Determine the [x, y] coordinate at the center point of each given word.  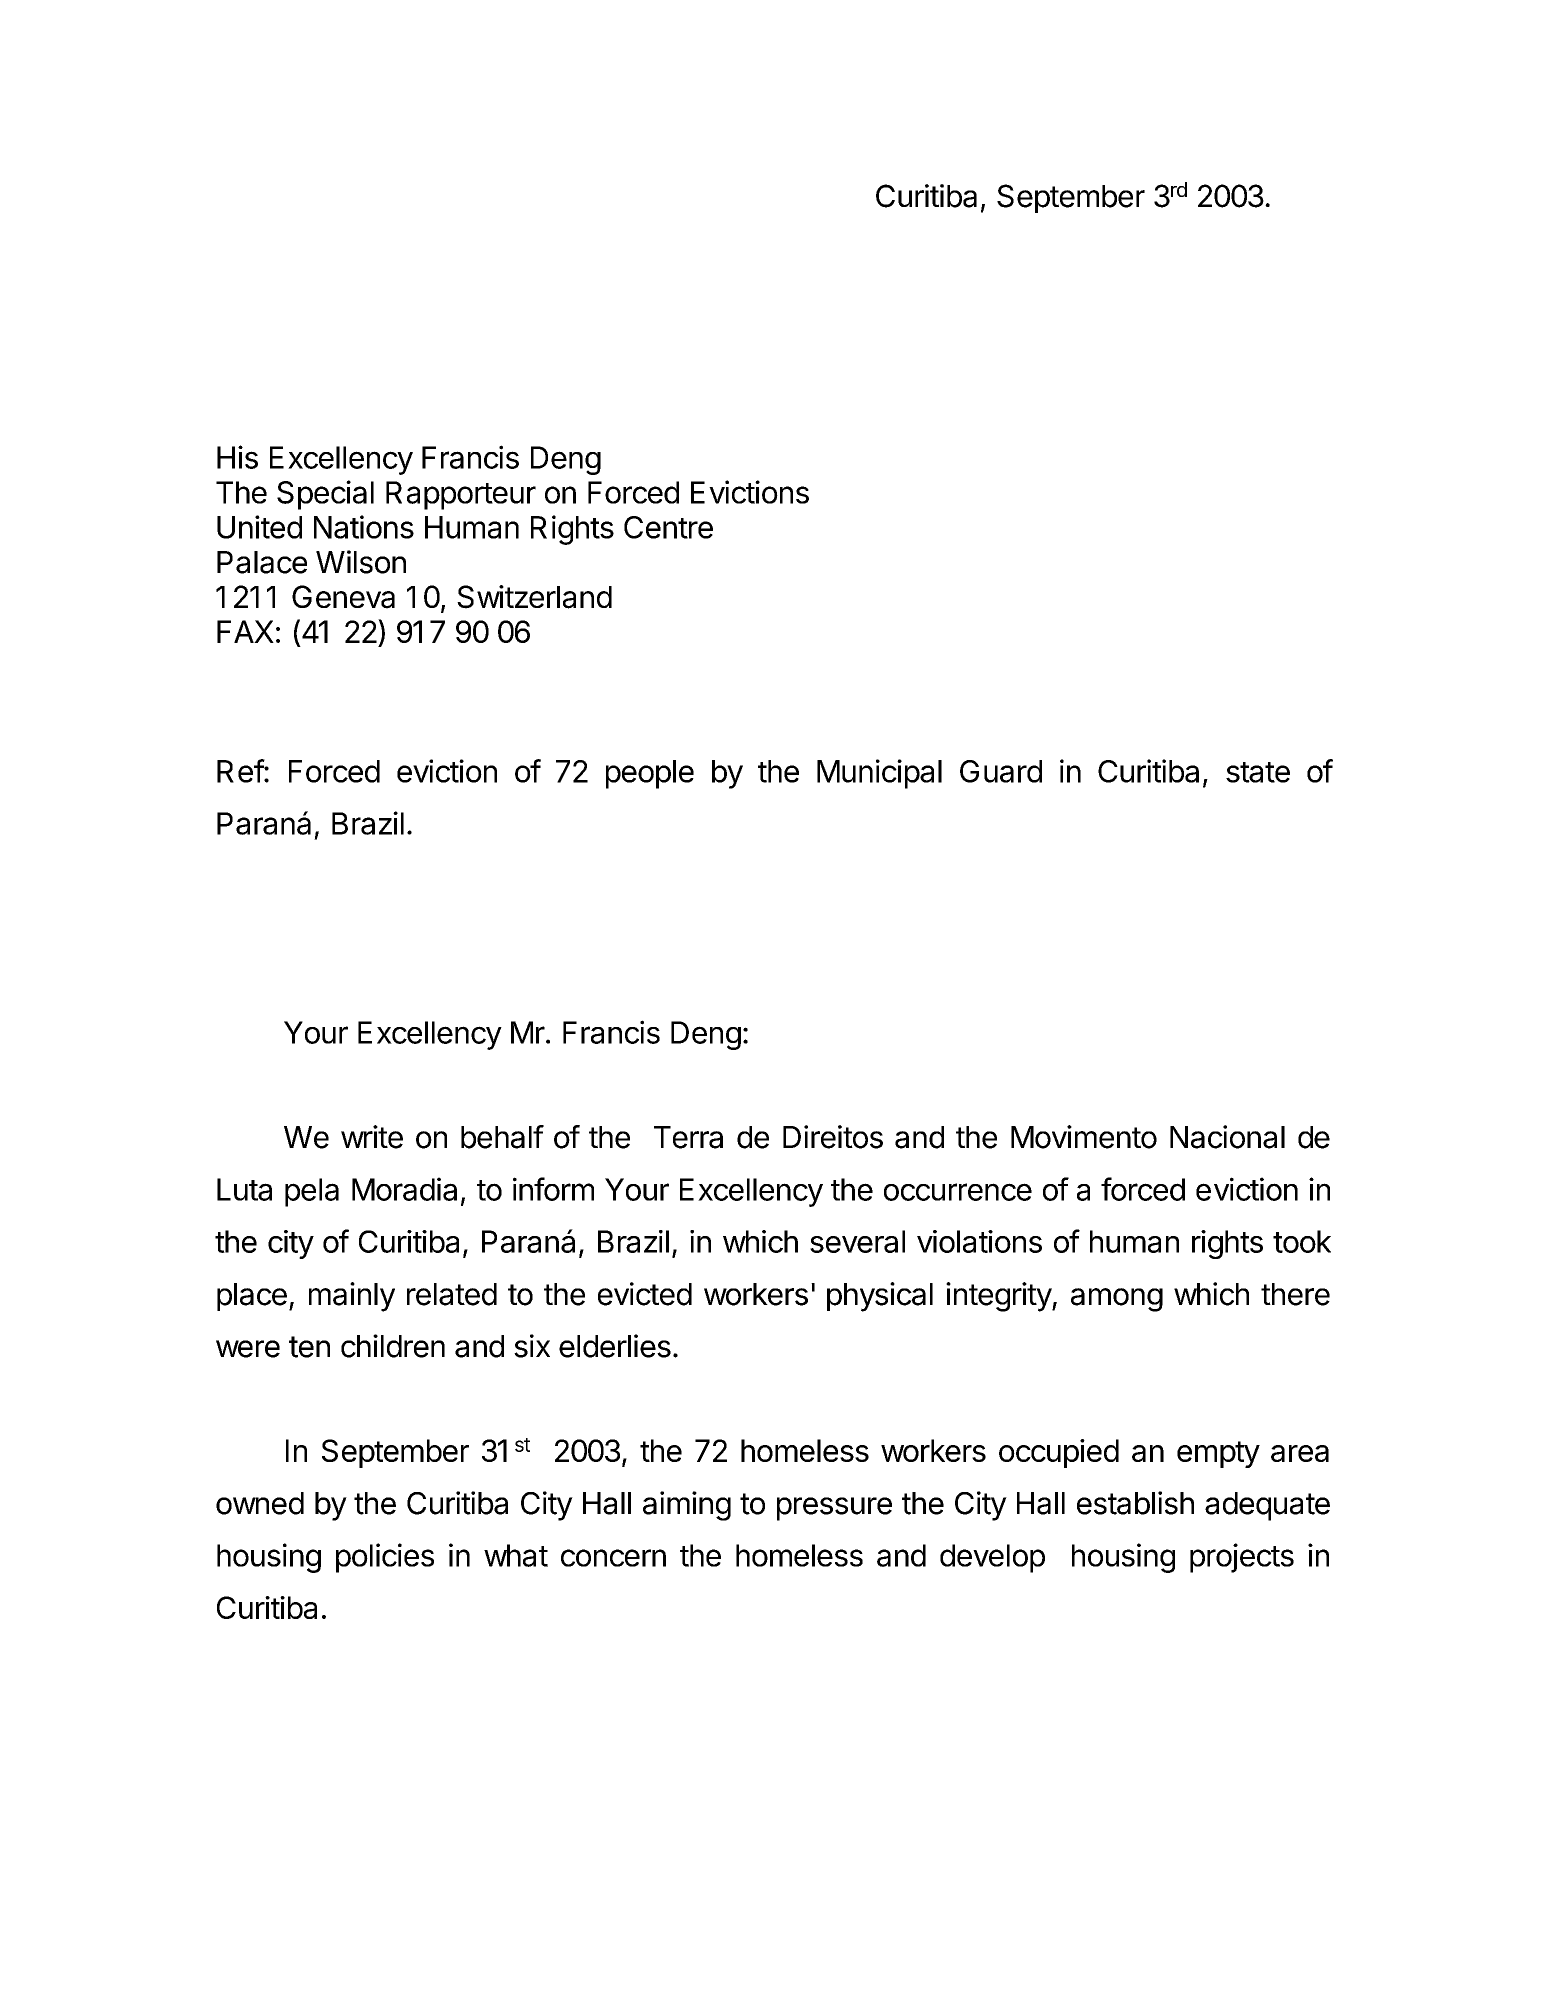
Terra [688, 1137]
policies [385, 1558]
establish [1135, 1503]
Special [325, 495]
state [1258, 772]
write [372, 1137]
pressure [834, 1509]
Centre [668, 527]
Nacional [1227, 1137]
